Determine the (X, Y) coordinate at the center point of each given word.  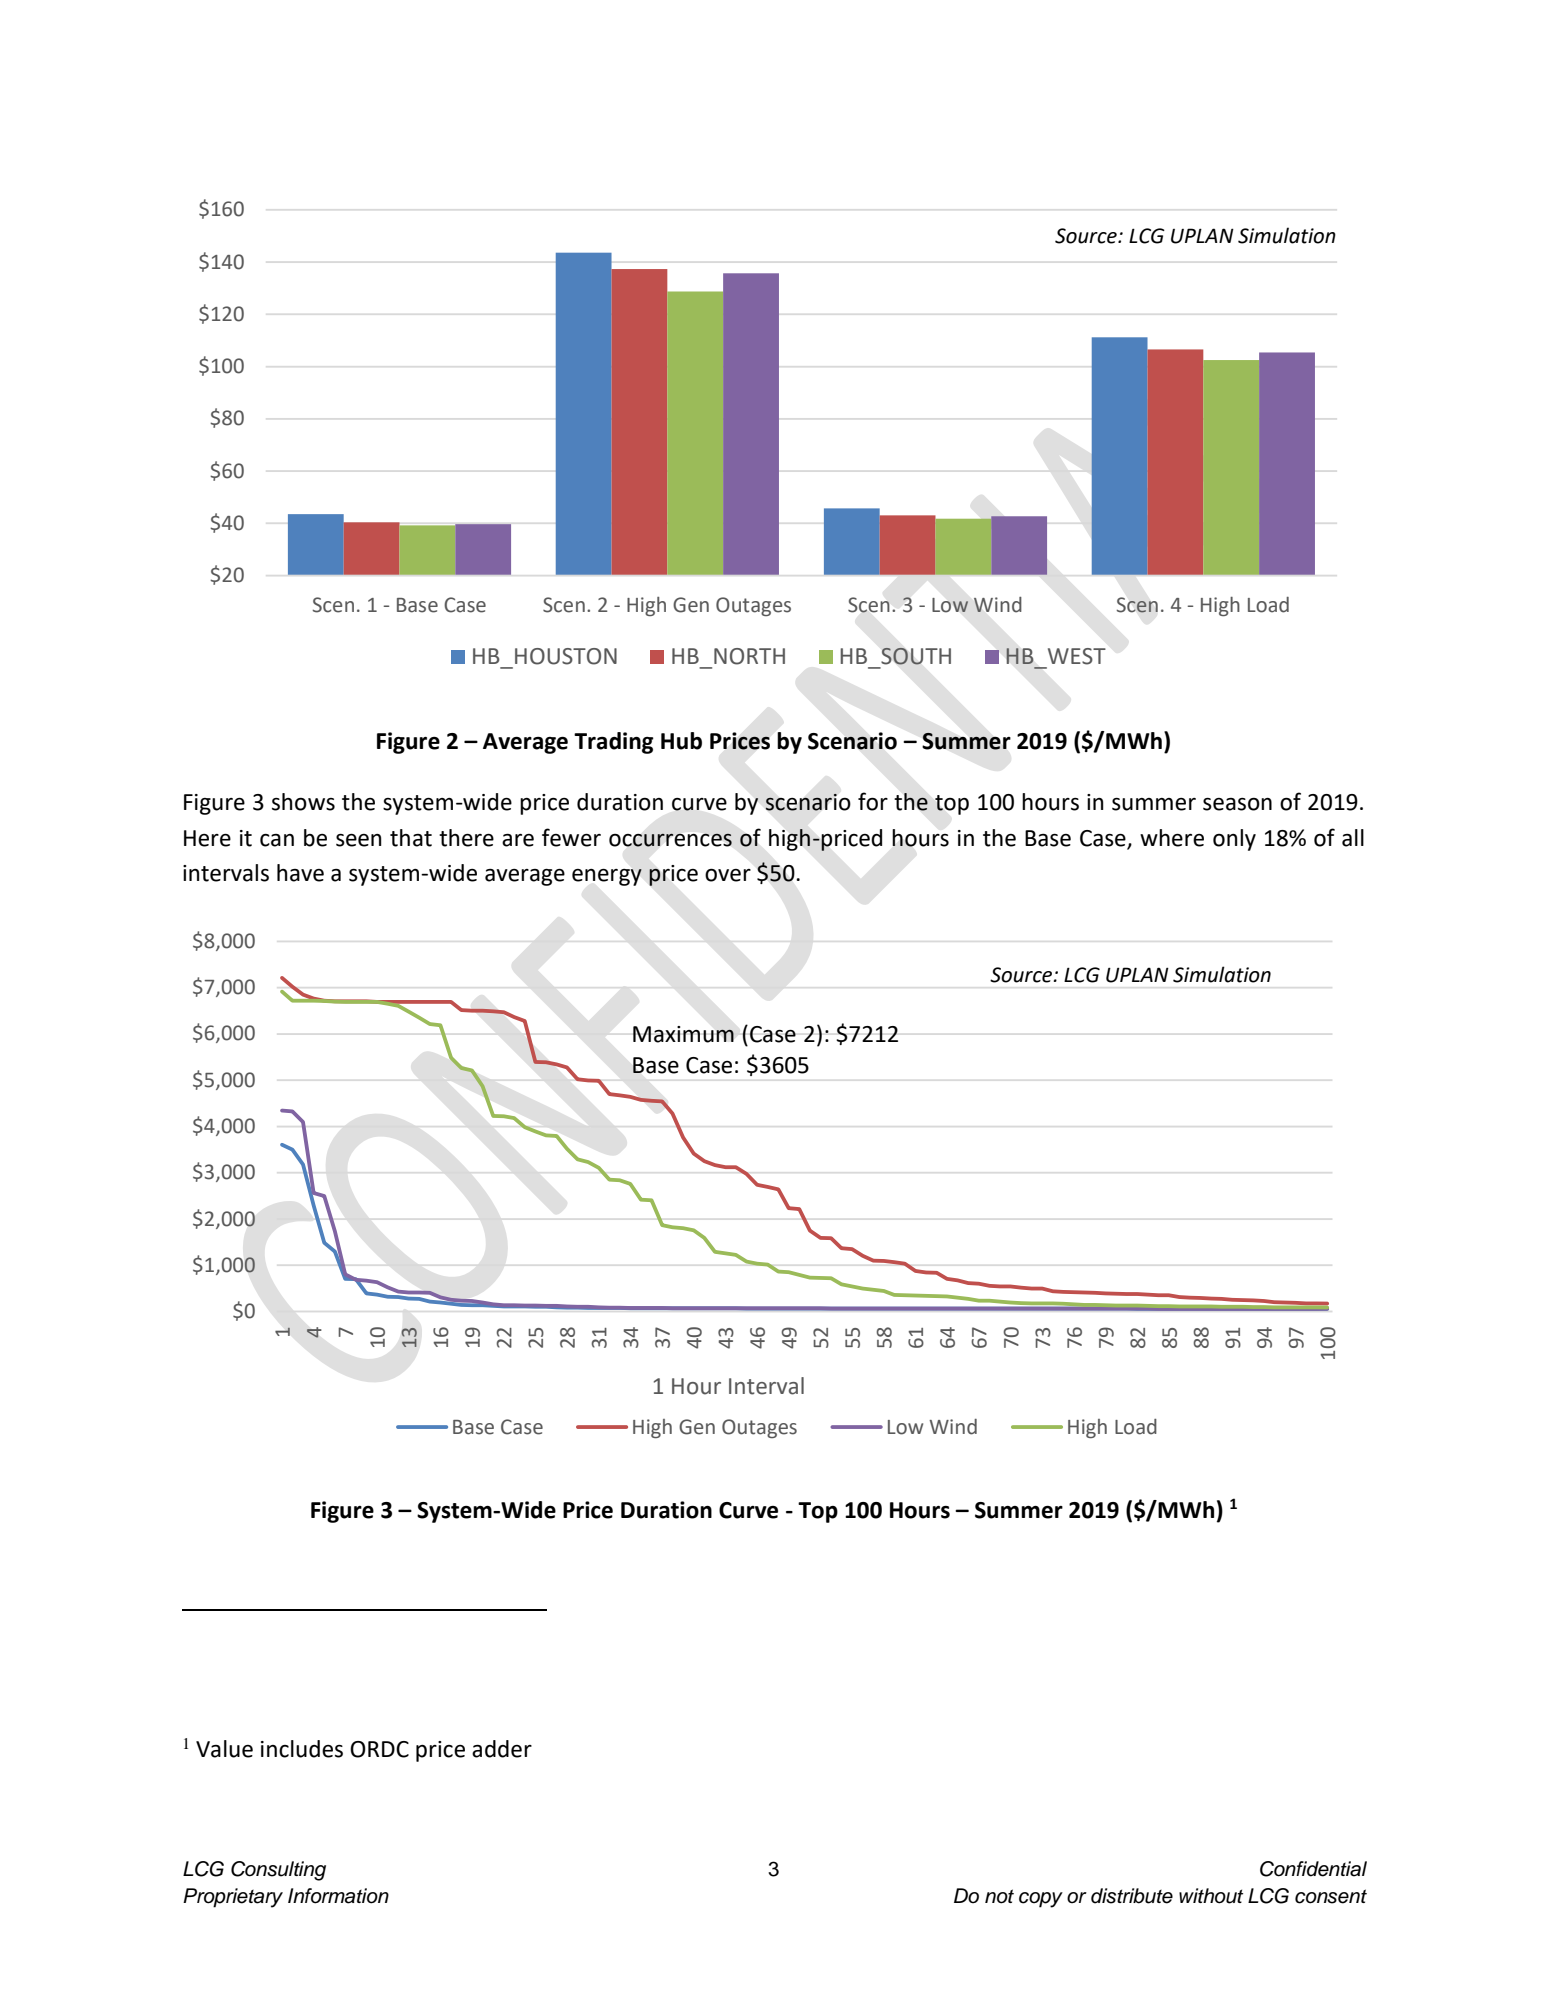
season (1237, 804)
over (728, 875)
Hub (681, 741)
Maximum (683, 1034)
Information (338, 1896)
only (1234, 840)
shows (303, 802)
